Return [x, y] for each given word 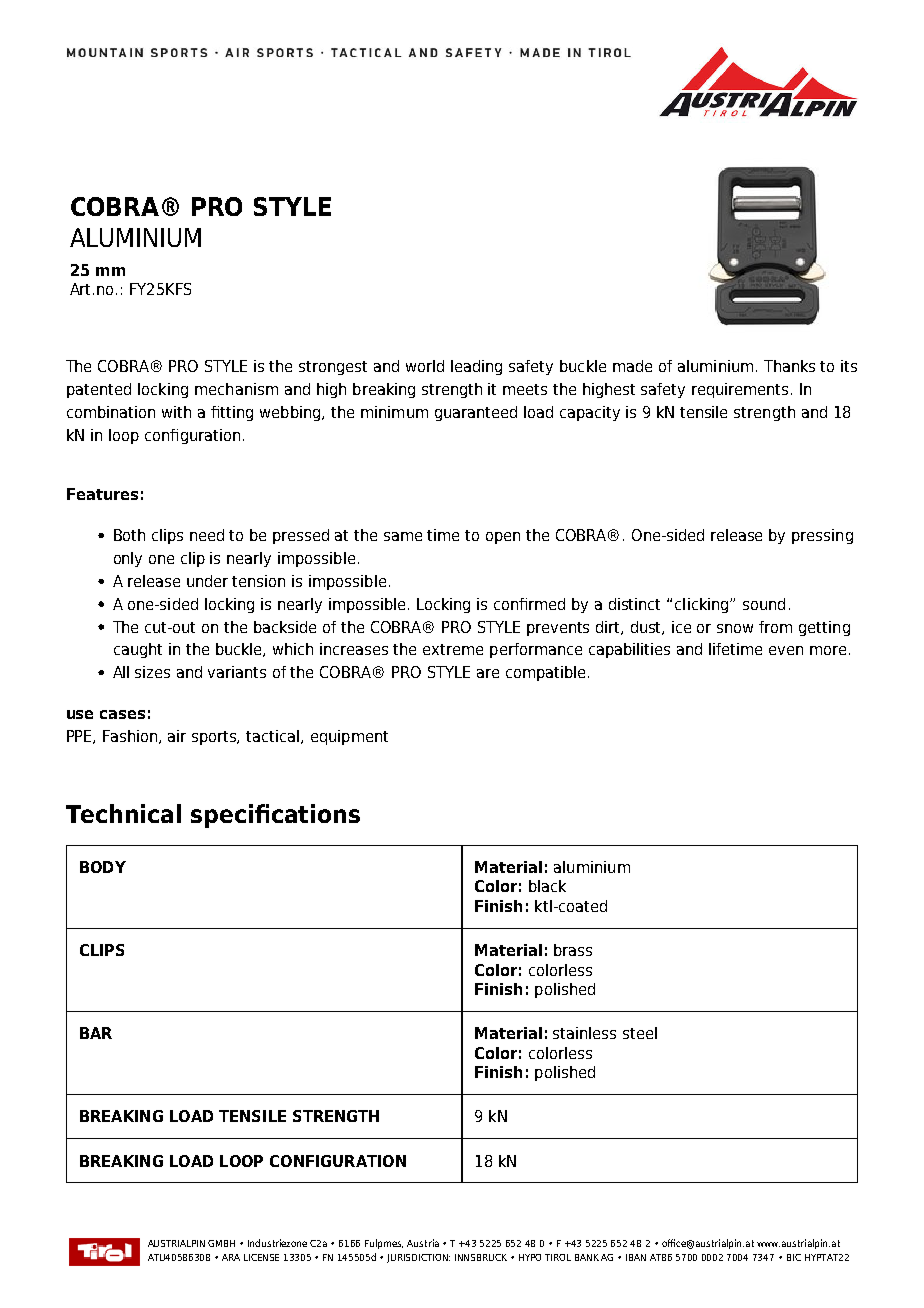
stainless [584, 1033]
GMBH [221, 1243]
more [828, 650]
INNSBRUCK [481, 1257]
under [207, 581]
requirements [742, 390]
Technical [123, 813]
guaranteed [476, 413]
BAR [96, 1033]
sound [764, 604]
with [176, 412]
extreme [453, 649]
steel [640, 1033]
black [547, 886]
